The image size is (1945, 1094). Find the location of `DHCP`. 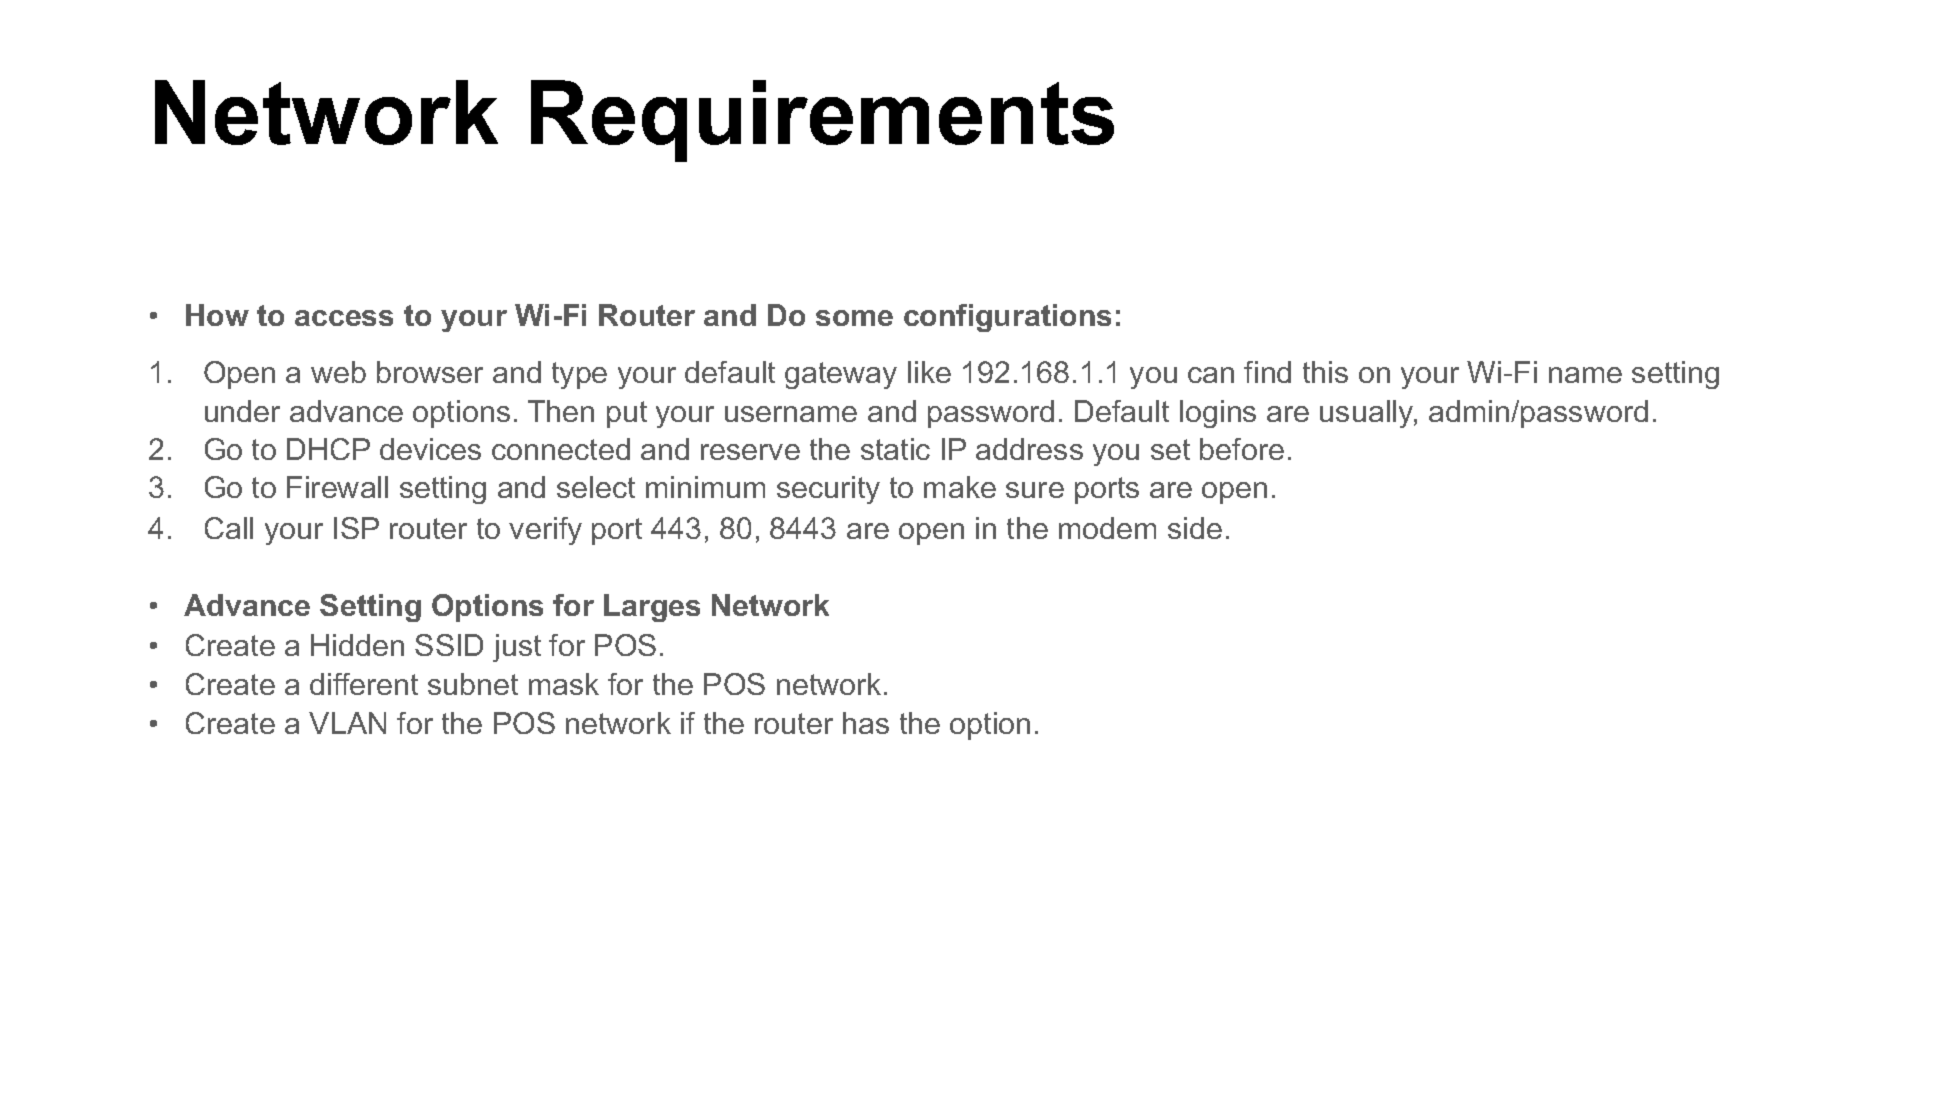

DHCP is located at coordinates (328, 449).
